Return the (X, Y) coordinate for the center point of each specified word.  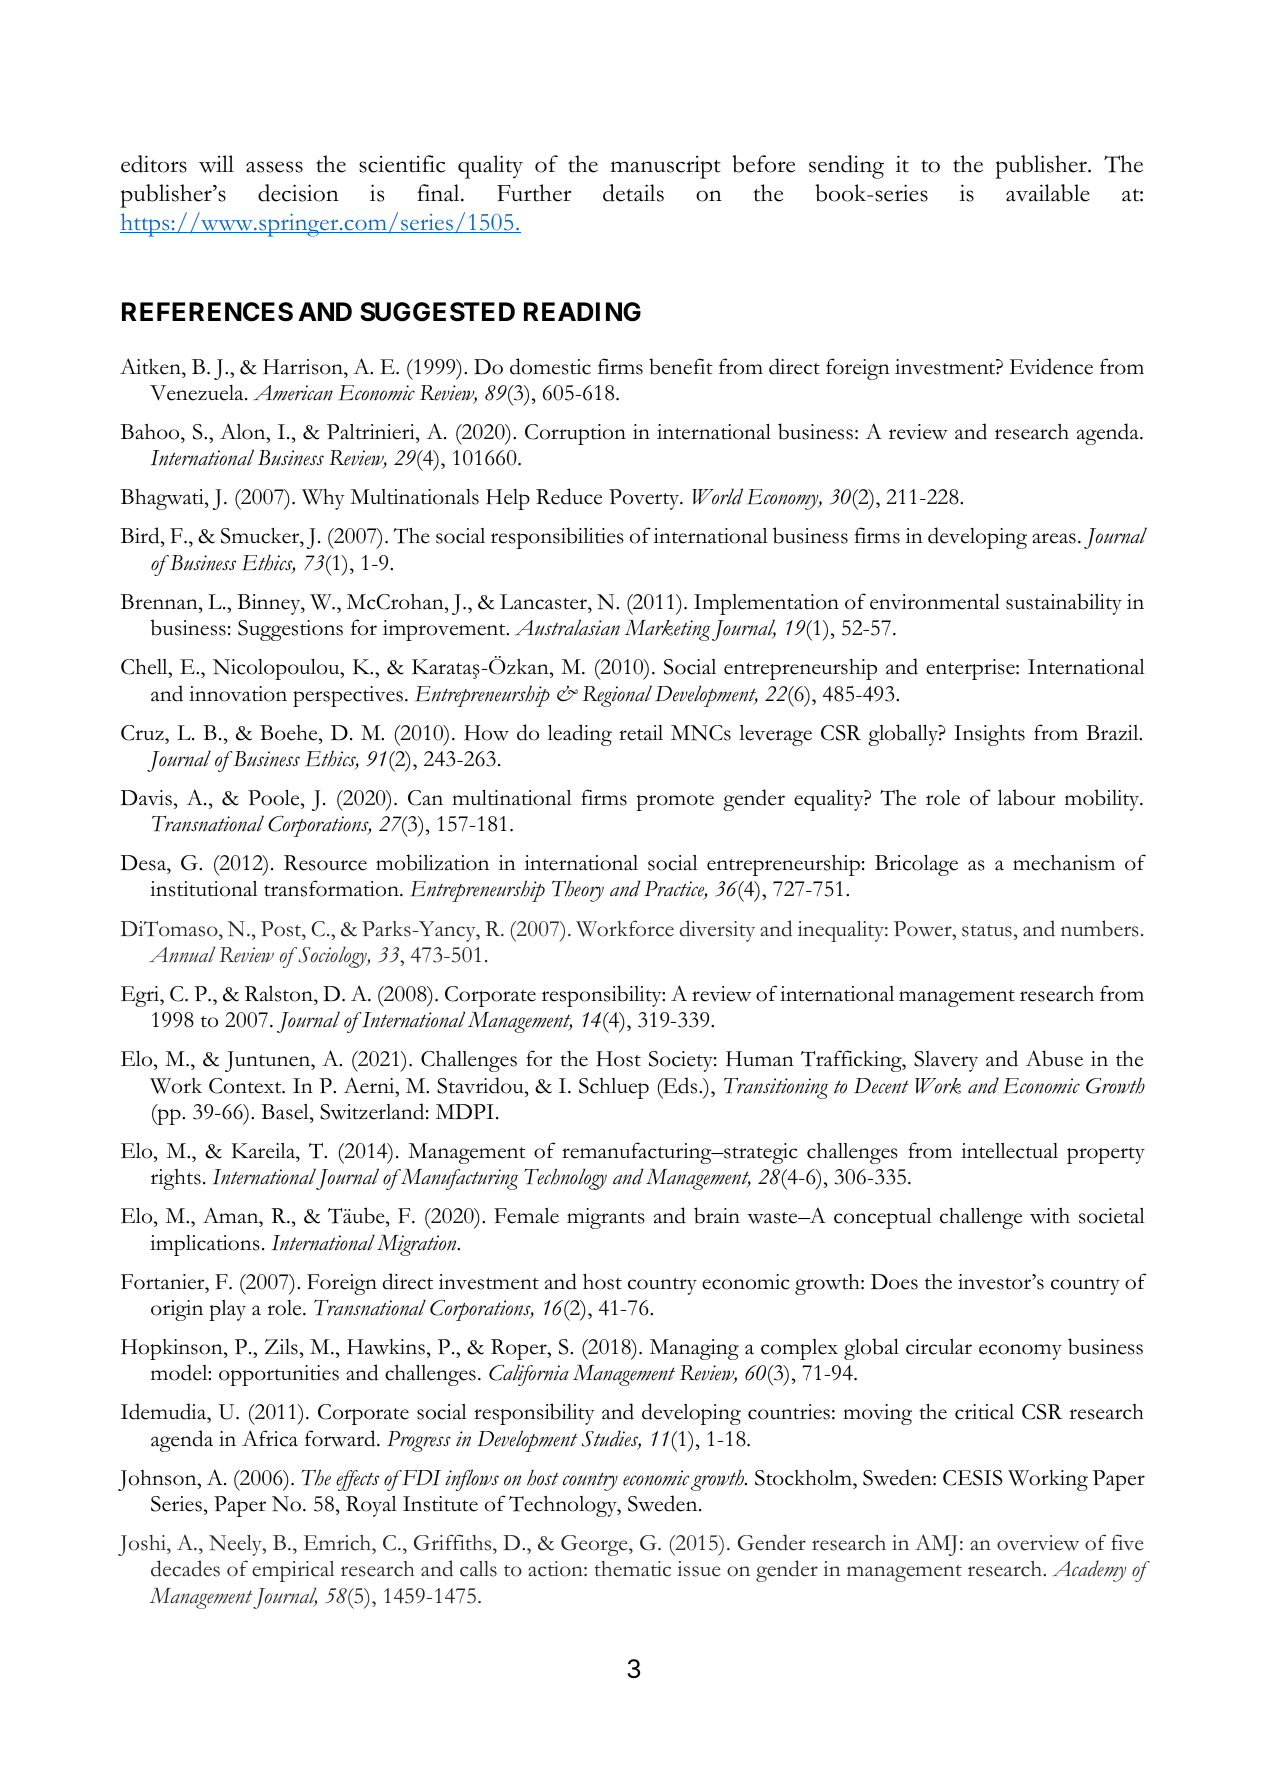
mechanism (1064, 863)
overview (1038, 1543)
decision (298, 193)
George (595, 1545)
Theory (578, 891)
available (1048, 193)
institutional (204, 889)
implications (205, 1245)
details (633, 193)
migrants (606, 1218)
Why (323, 499)
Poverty (645, 499)
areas (1054, 538)
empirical (293, 1571)
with (1050, 1216)
